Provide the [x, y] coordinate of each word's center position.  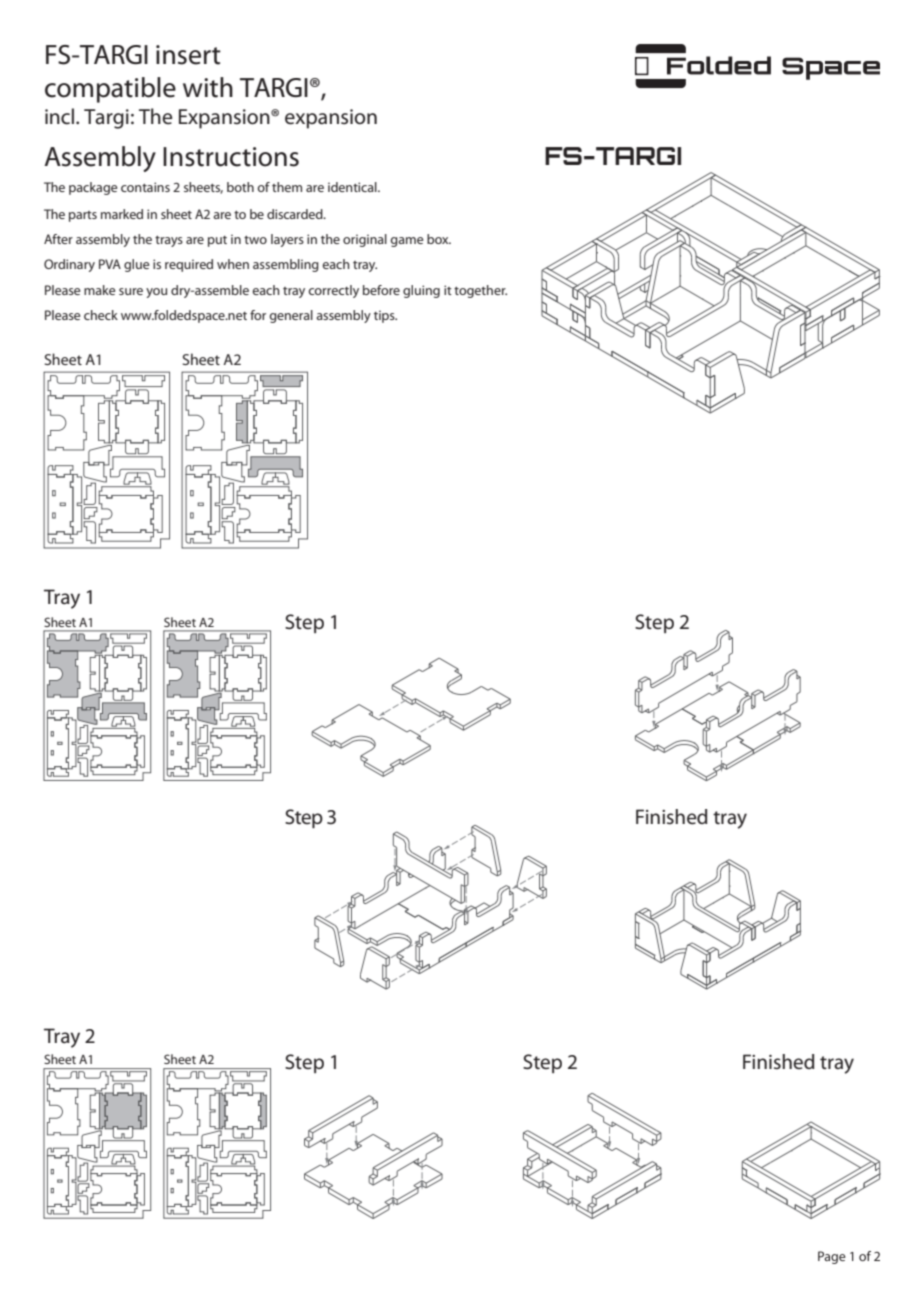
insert [188, 55]
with [208, 87]
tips [385, 316]
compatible [110, 90]
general [291, 316]
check [101, 315]
